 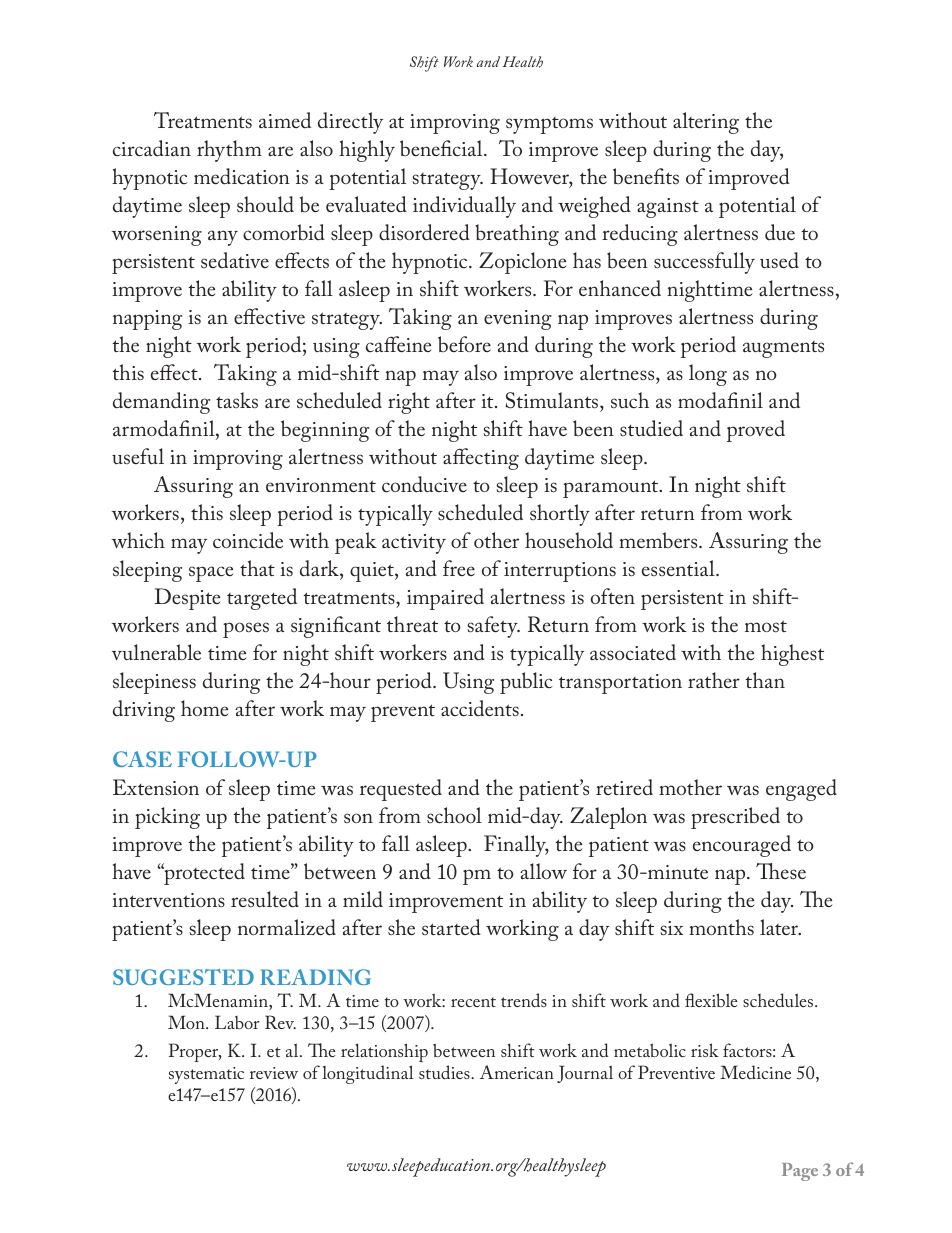 What do you see at coordinates (442, 148) in the image?
I see `beneficial` at bounding box center [442, 148].
